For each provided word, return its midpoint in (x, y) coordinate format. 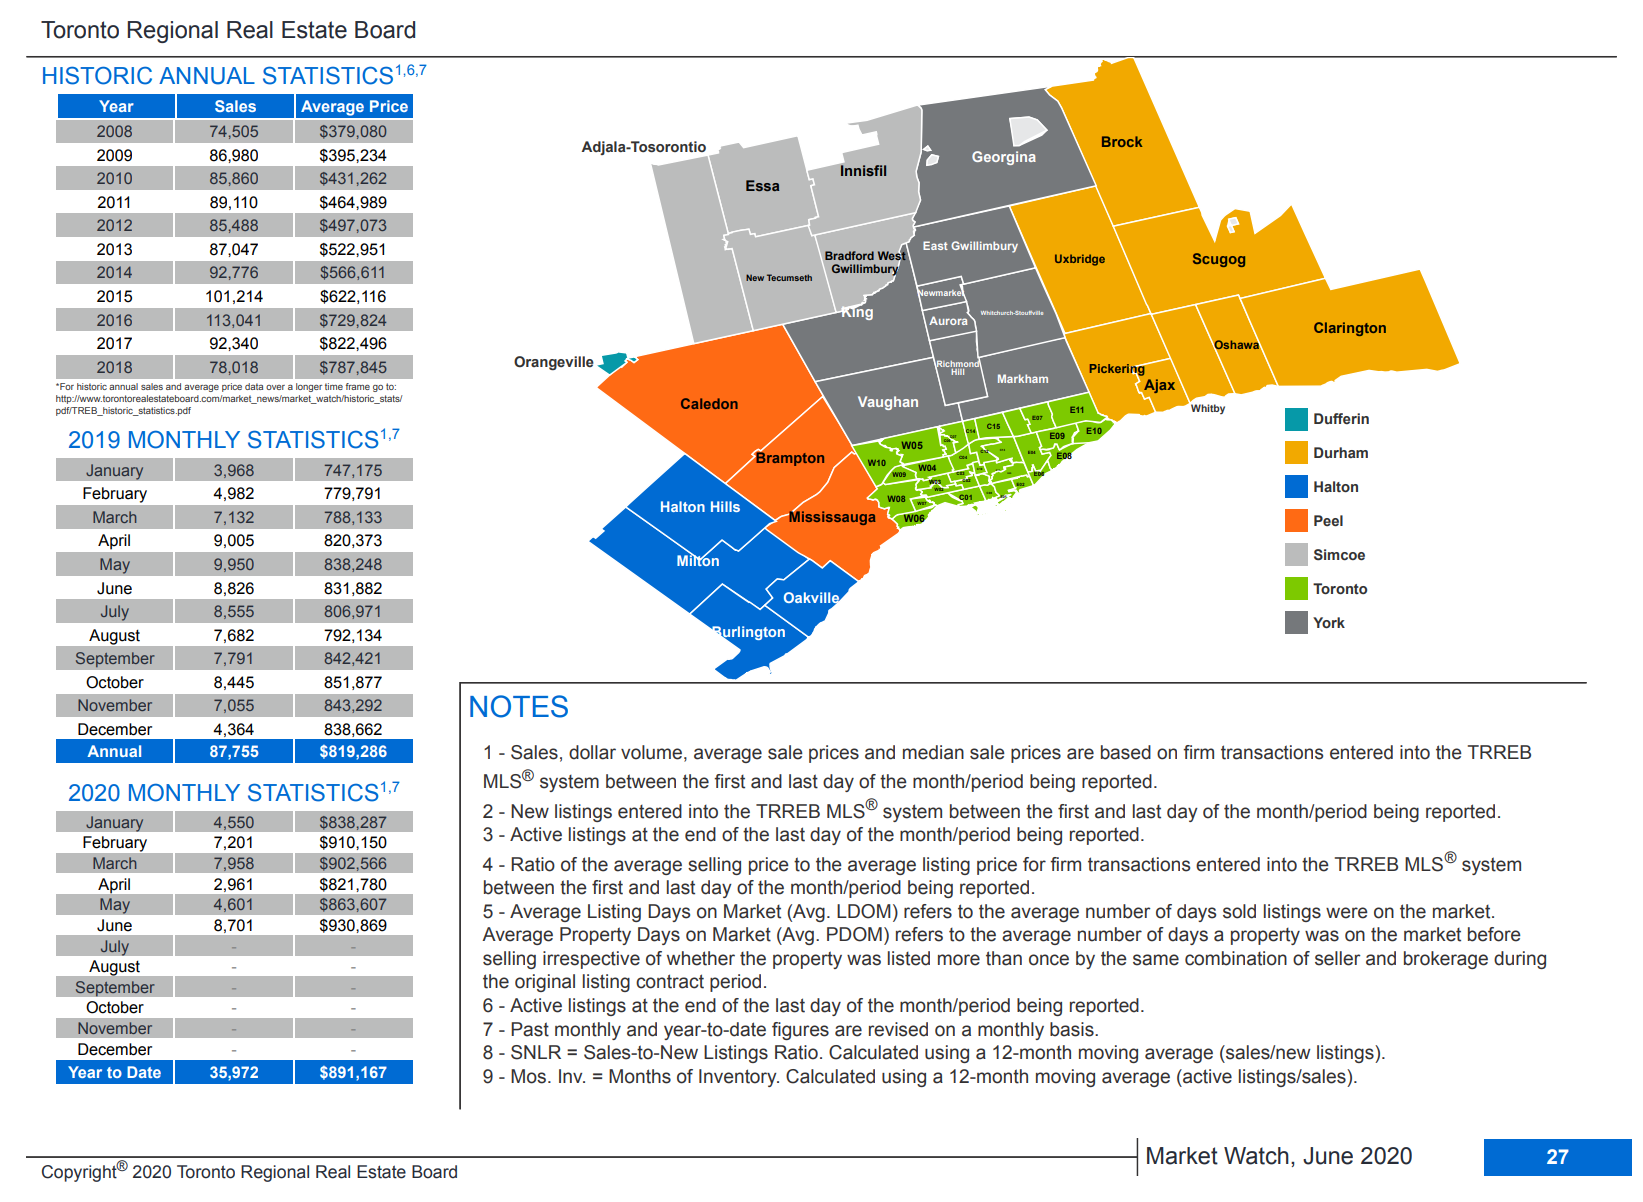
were (1347, 913)
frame (358, 386)
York (1329, 622)
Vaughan (888, 403)
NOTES (519, 706)
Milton (698, 559)
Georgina (1004, 158)
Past (530, 1029)
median (933, 752)
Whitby (1208, 409)
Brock (1122, 141)
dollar (592, 752)
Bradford (849, 255)
